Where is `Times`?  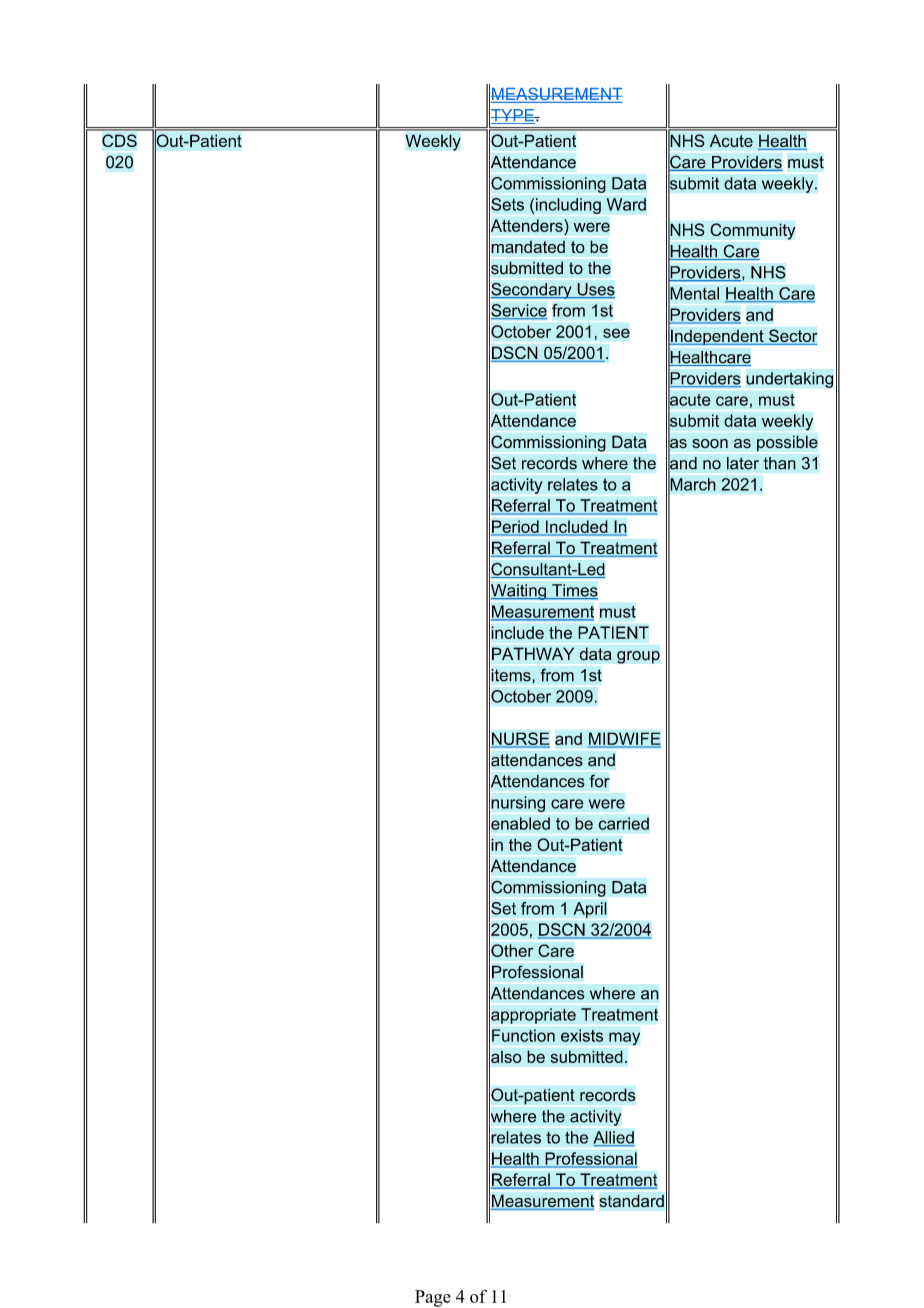
Times is located at coordinates (574, 591).
